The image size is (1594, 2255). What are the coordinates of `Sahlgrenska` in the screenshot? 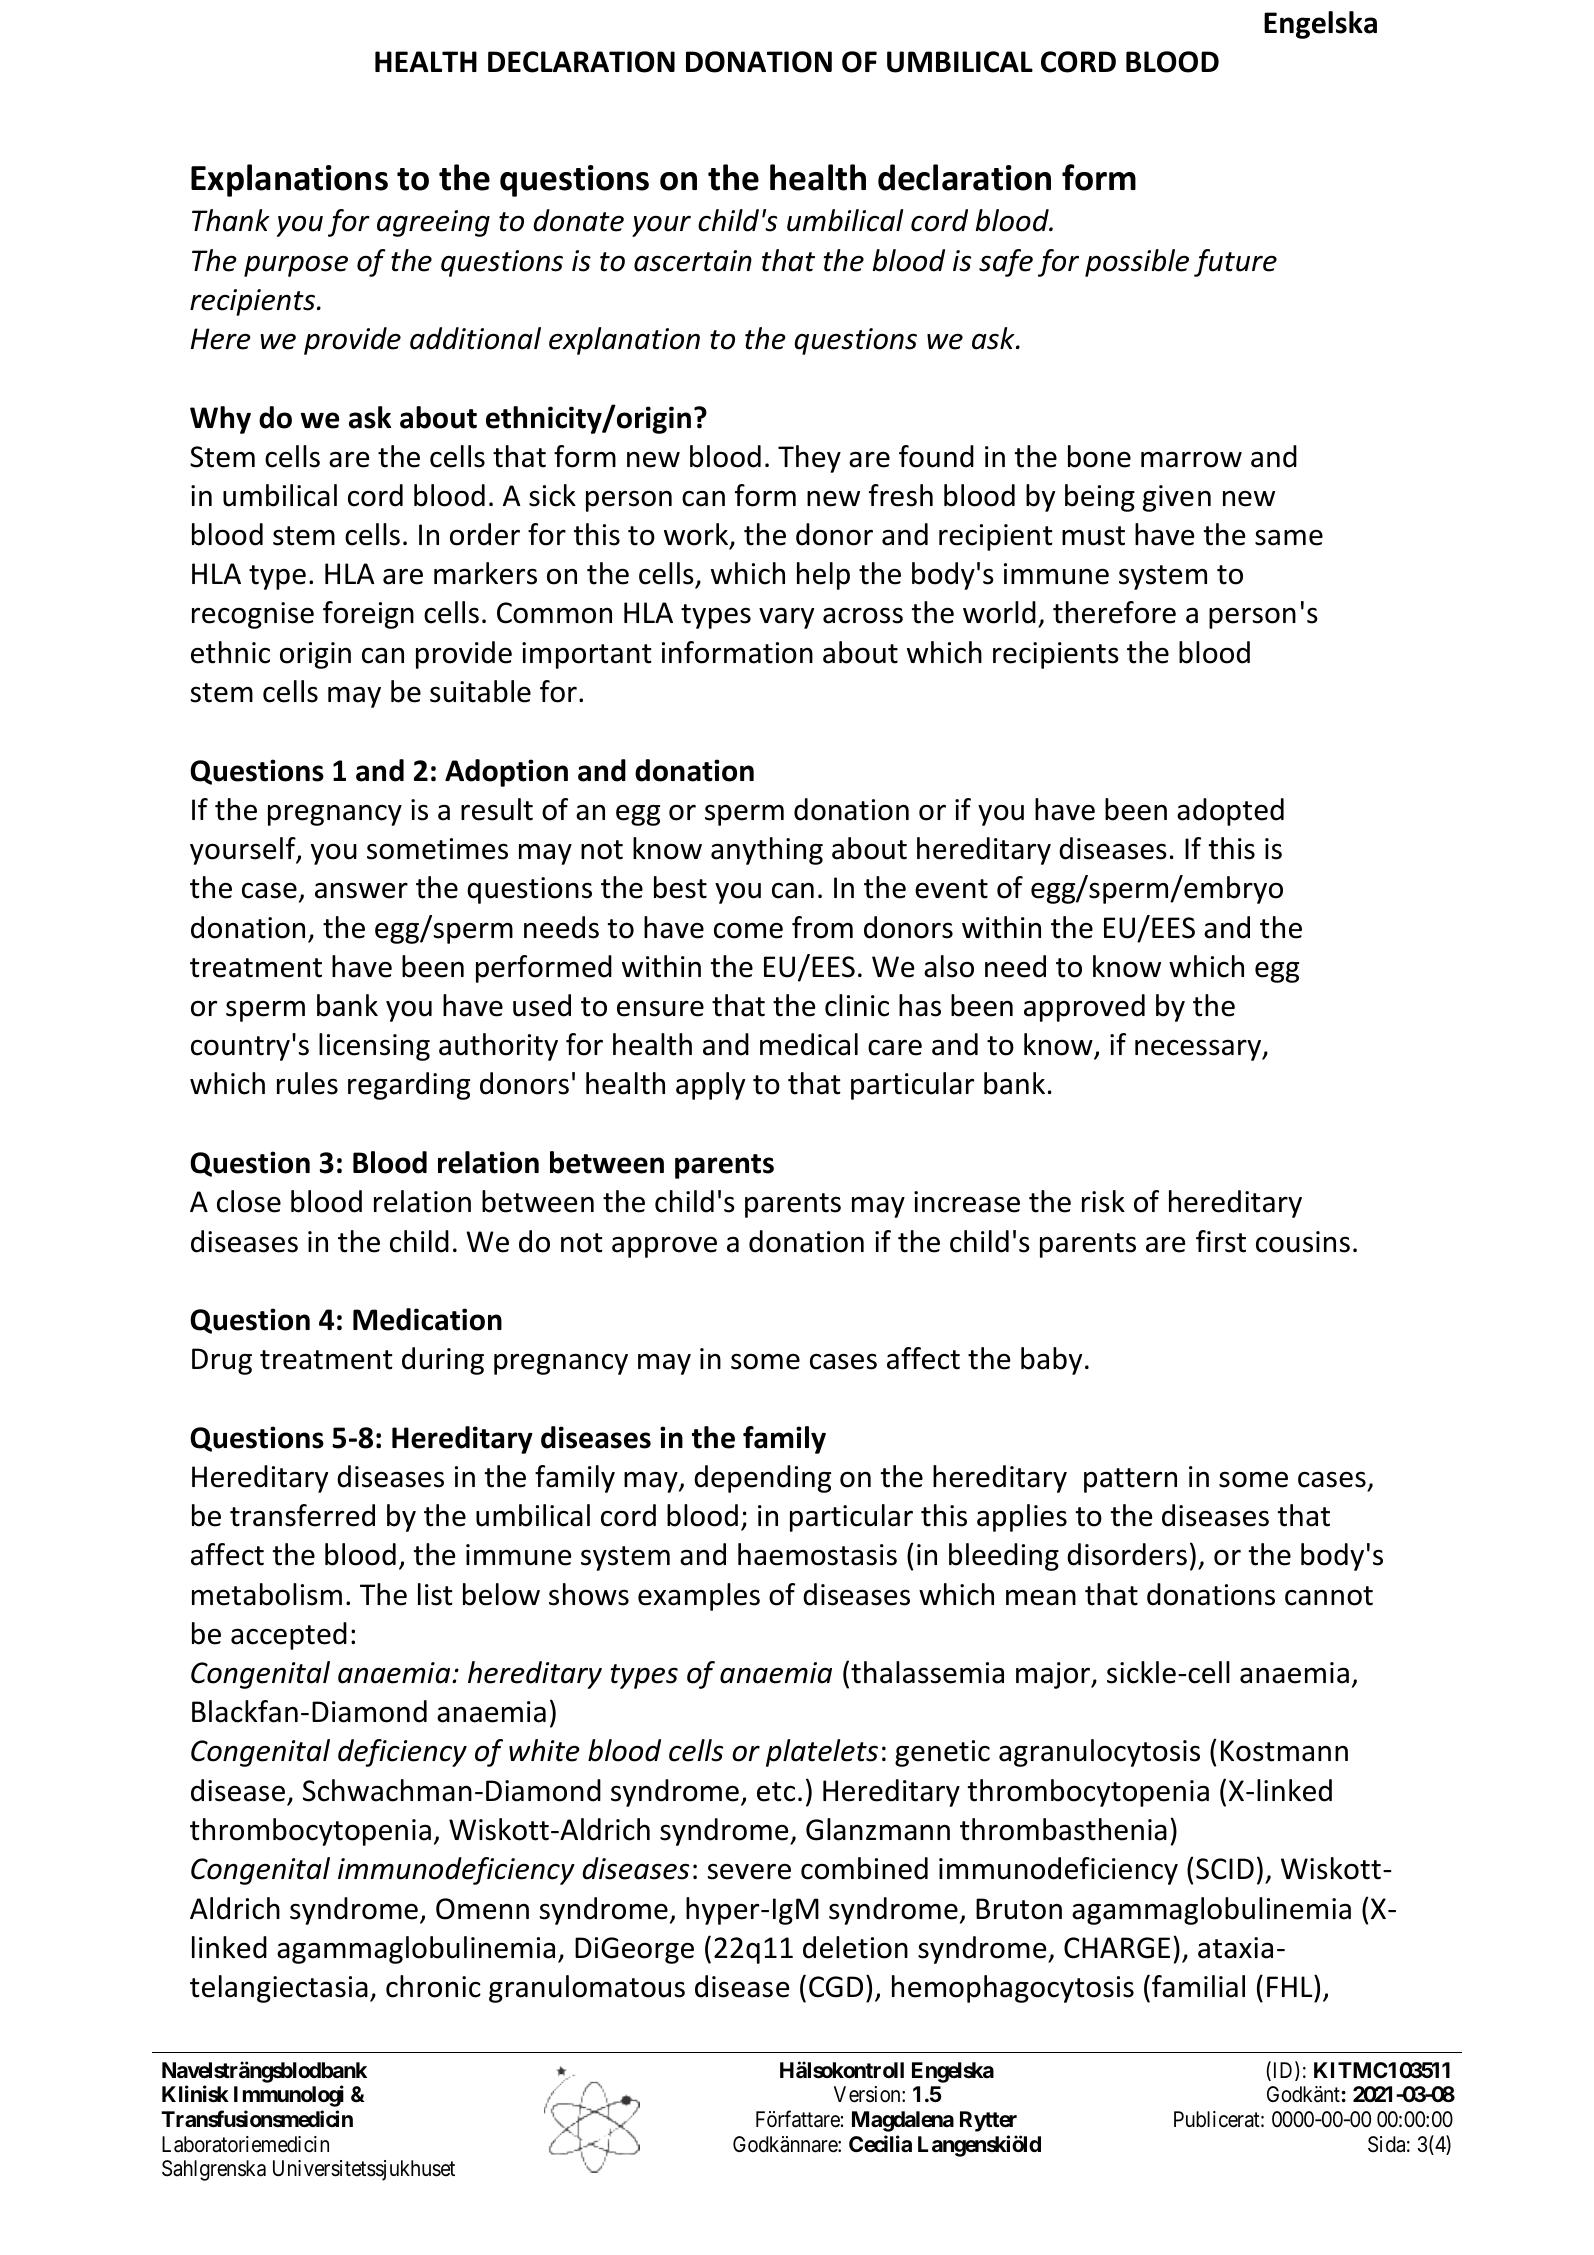 It's located at (214, 2170).
